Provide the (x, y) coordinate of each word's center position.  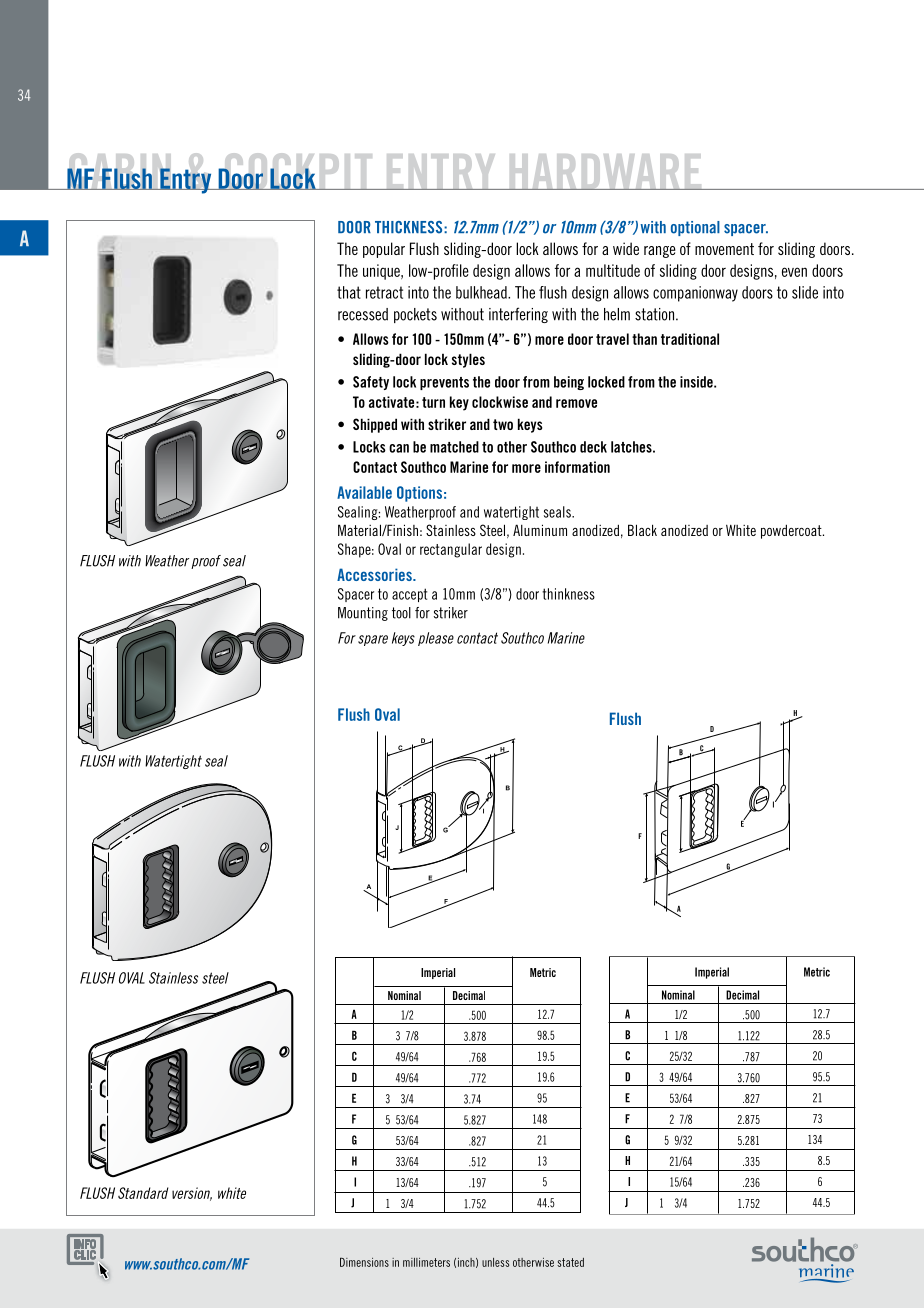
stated (570, 1262)
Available (364, 492)
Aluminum (540, 530)
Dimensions (364, 1262)
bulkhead (482, 292)
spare (373, 640)
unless (495, 1262)
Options (419, 494)
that (349, 292)
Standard (143, 1193)
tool (401, 613)
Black (642, 530)
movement (724, 249)
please (436, 639)
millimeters (426, 1262)
